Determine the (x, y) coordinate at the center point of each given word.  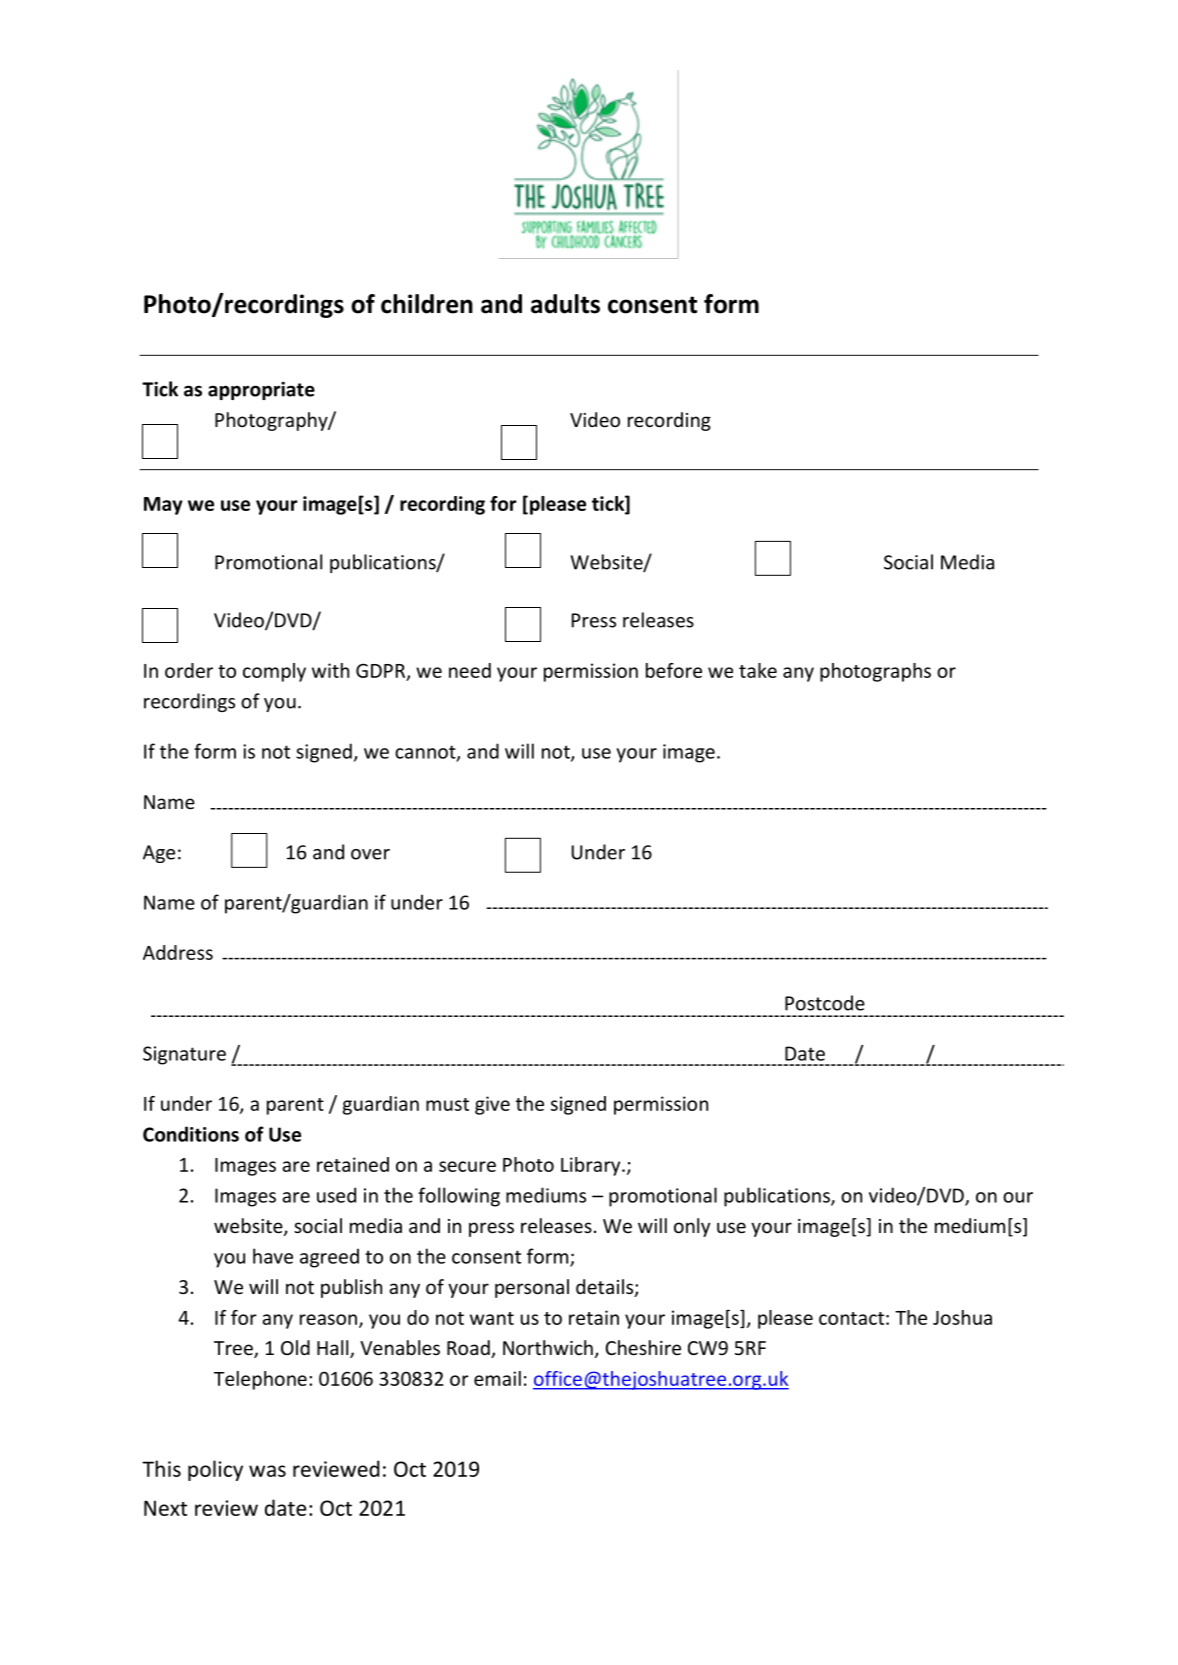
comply (274, 672)
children (427, 304)
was (267, 1471)
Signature (184, 1055)
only (692, 1227)
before (674, 670)
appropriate (261, 391)
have (273, 1256)
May (163, 506)
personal (532, 1288)
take (758, 670)
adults (565, 304)
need (470, 670)
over (370, 854)
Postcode (825, 1003)
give (492, 1105)
